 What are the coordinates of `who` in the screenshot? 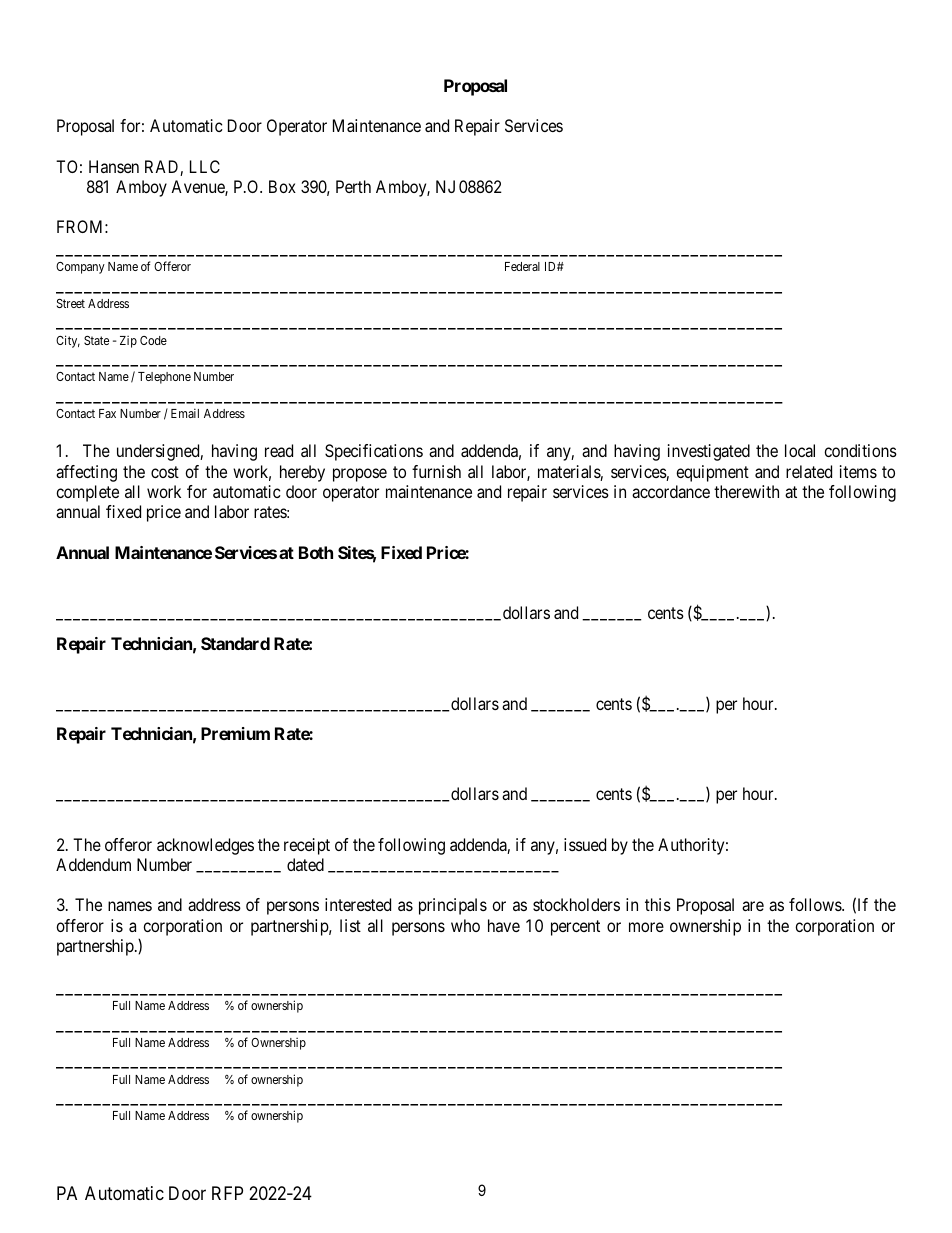 It's located at (465, 925).
